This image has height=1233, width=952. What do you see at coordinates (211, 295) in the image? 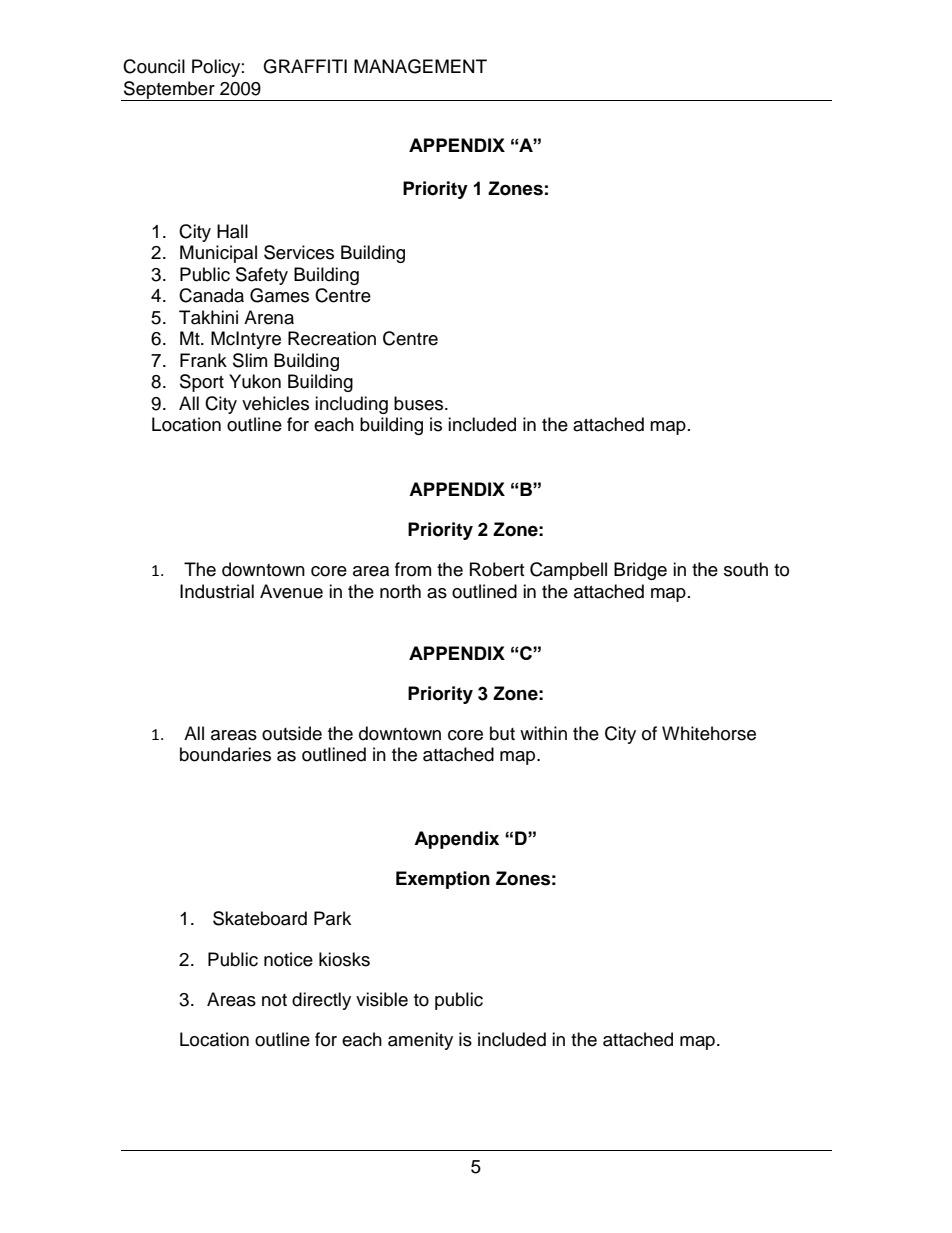
I see `Canada` at bounding box center [211, 295].
